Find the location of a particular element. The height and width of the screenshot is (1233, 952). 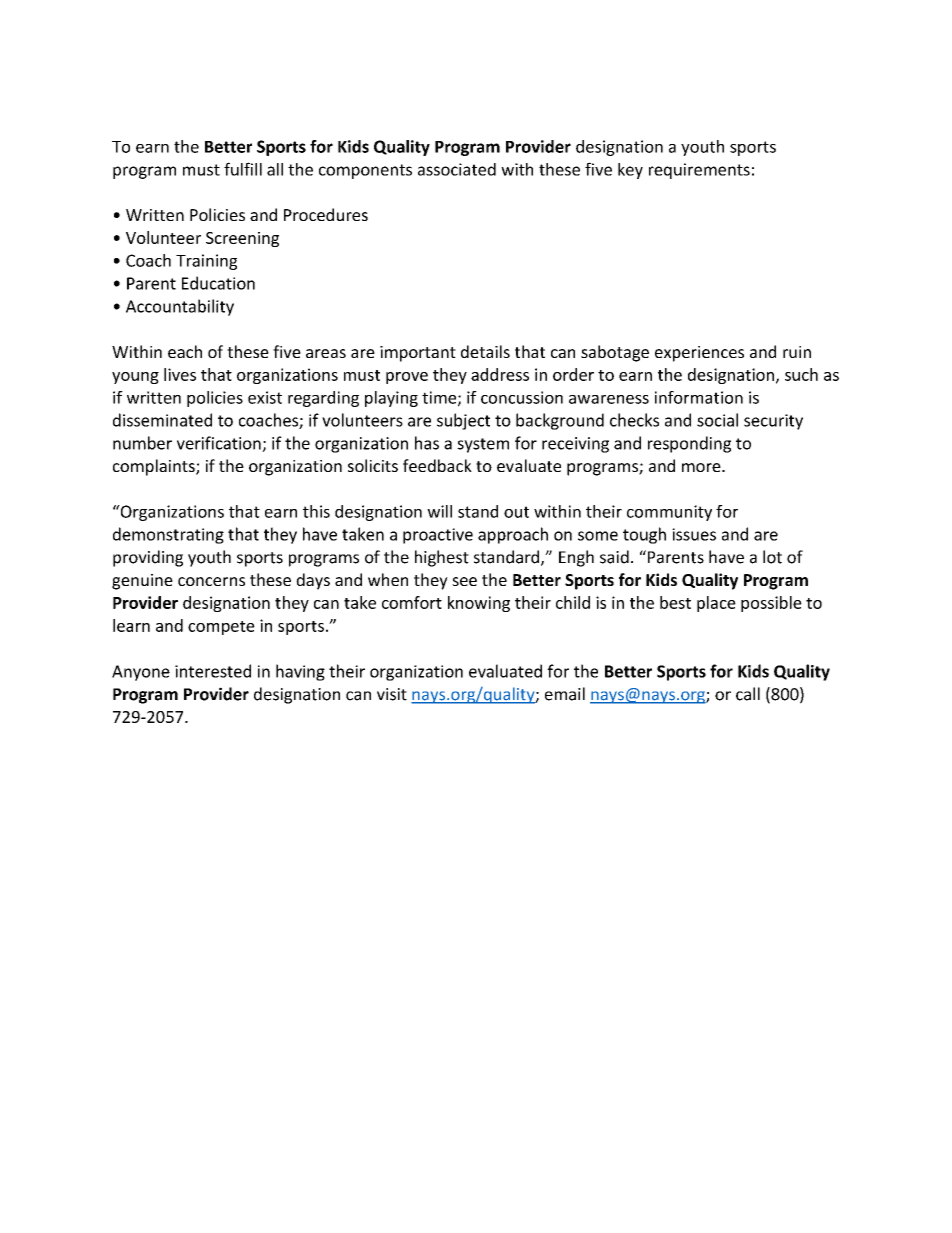

fulfill is located at coordinates (243, 169).
